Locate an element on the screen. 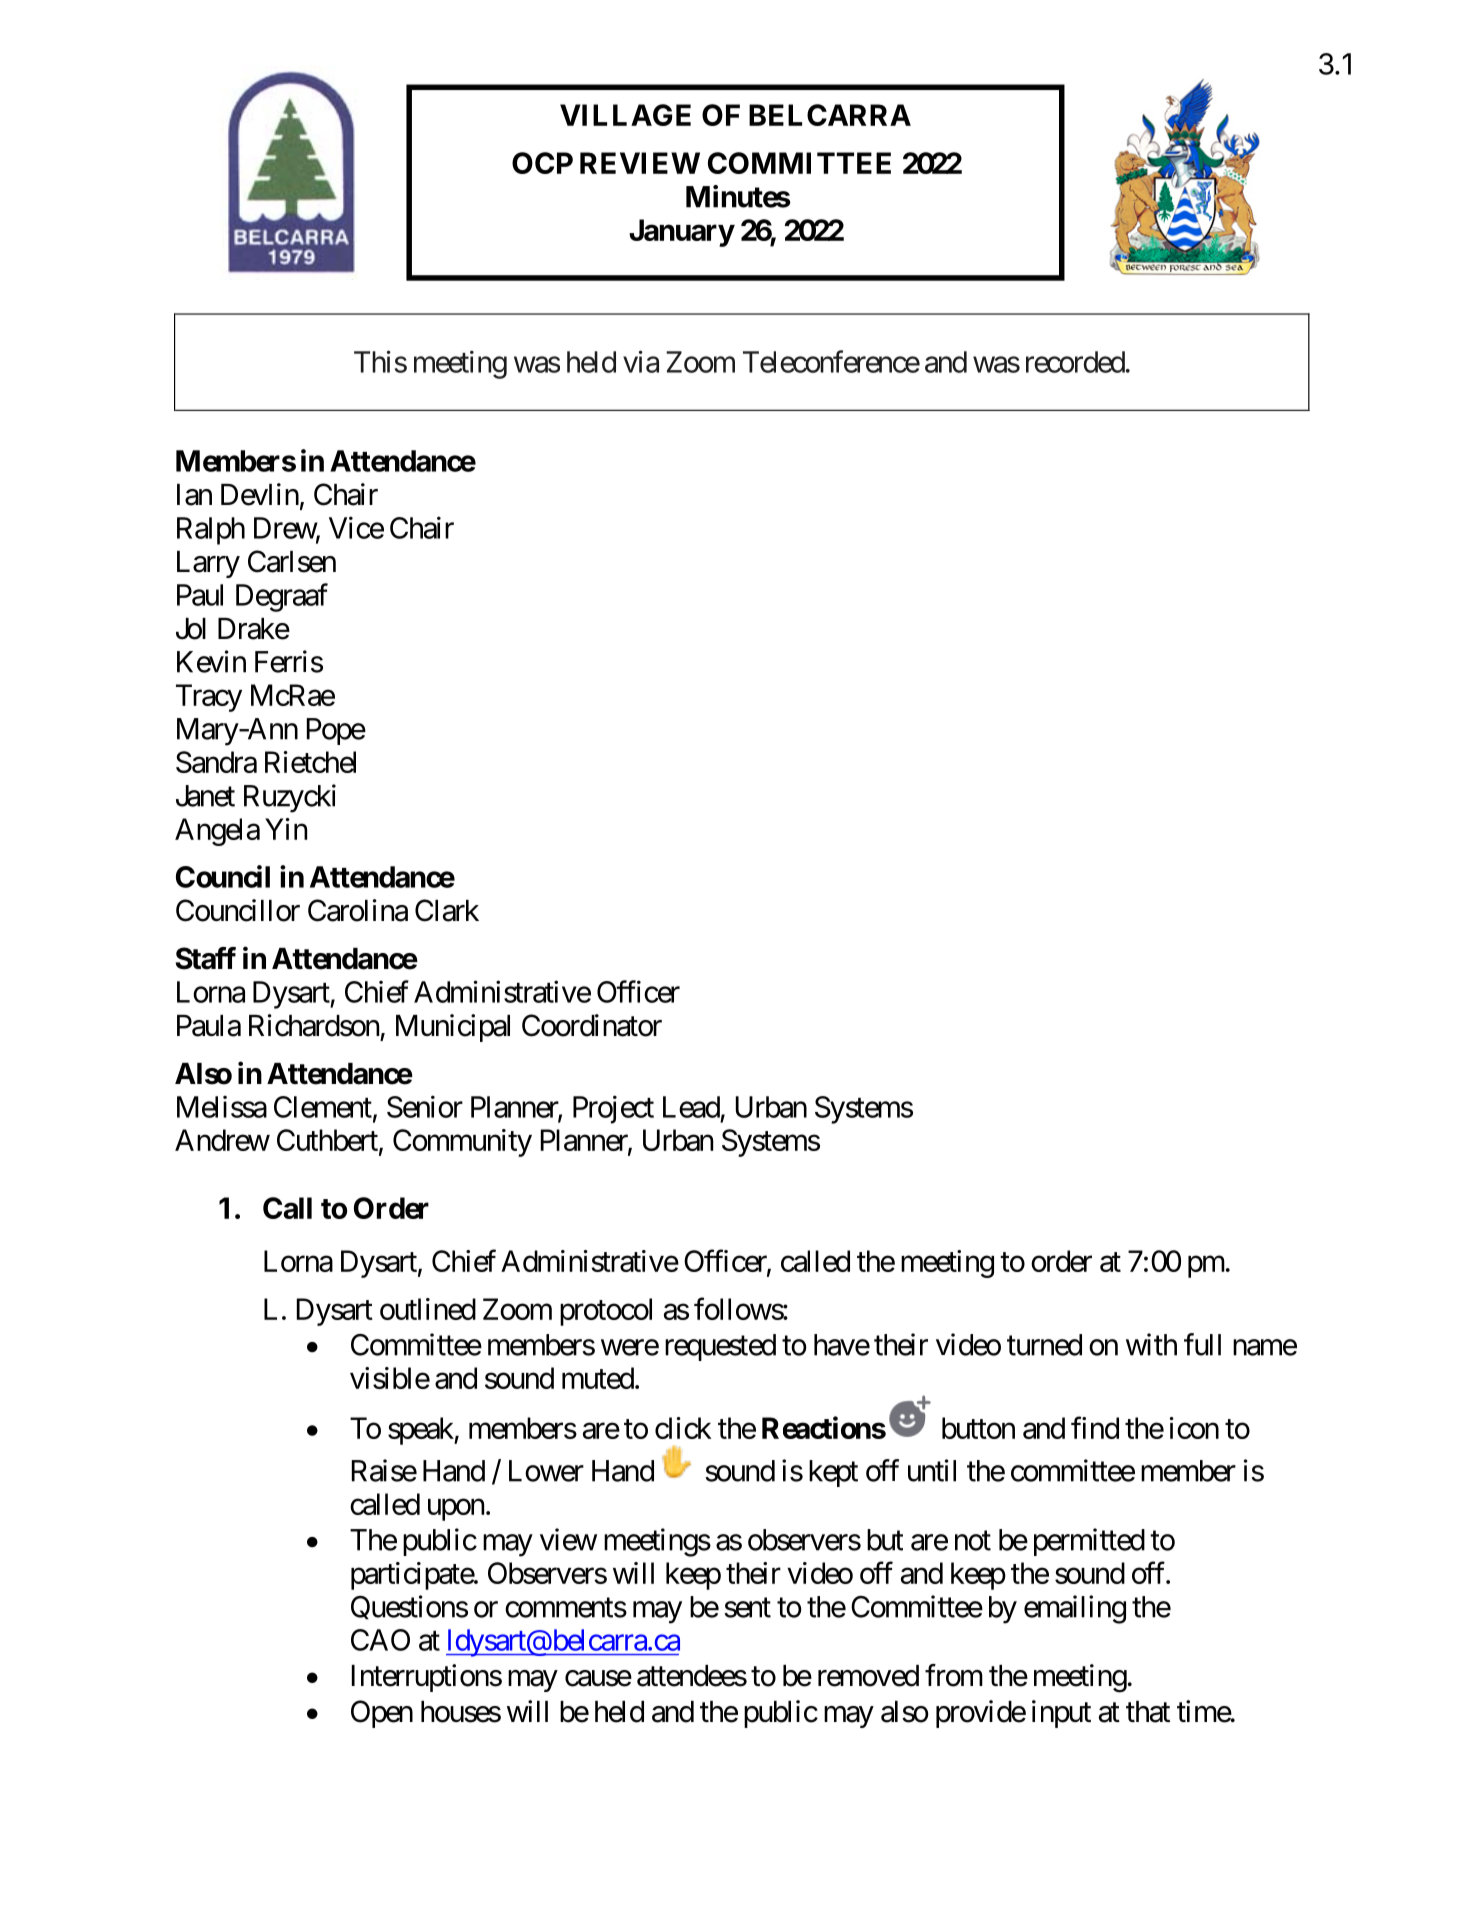 The image size is (1484, 1921). sent is located at coordinates (747, 1608).
